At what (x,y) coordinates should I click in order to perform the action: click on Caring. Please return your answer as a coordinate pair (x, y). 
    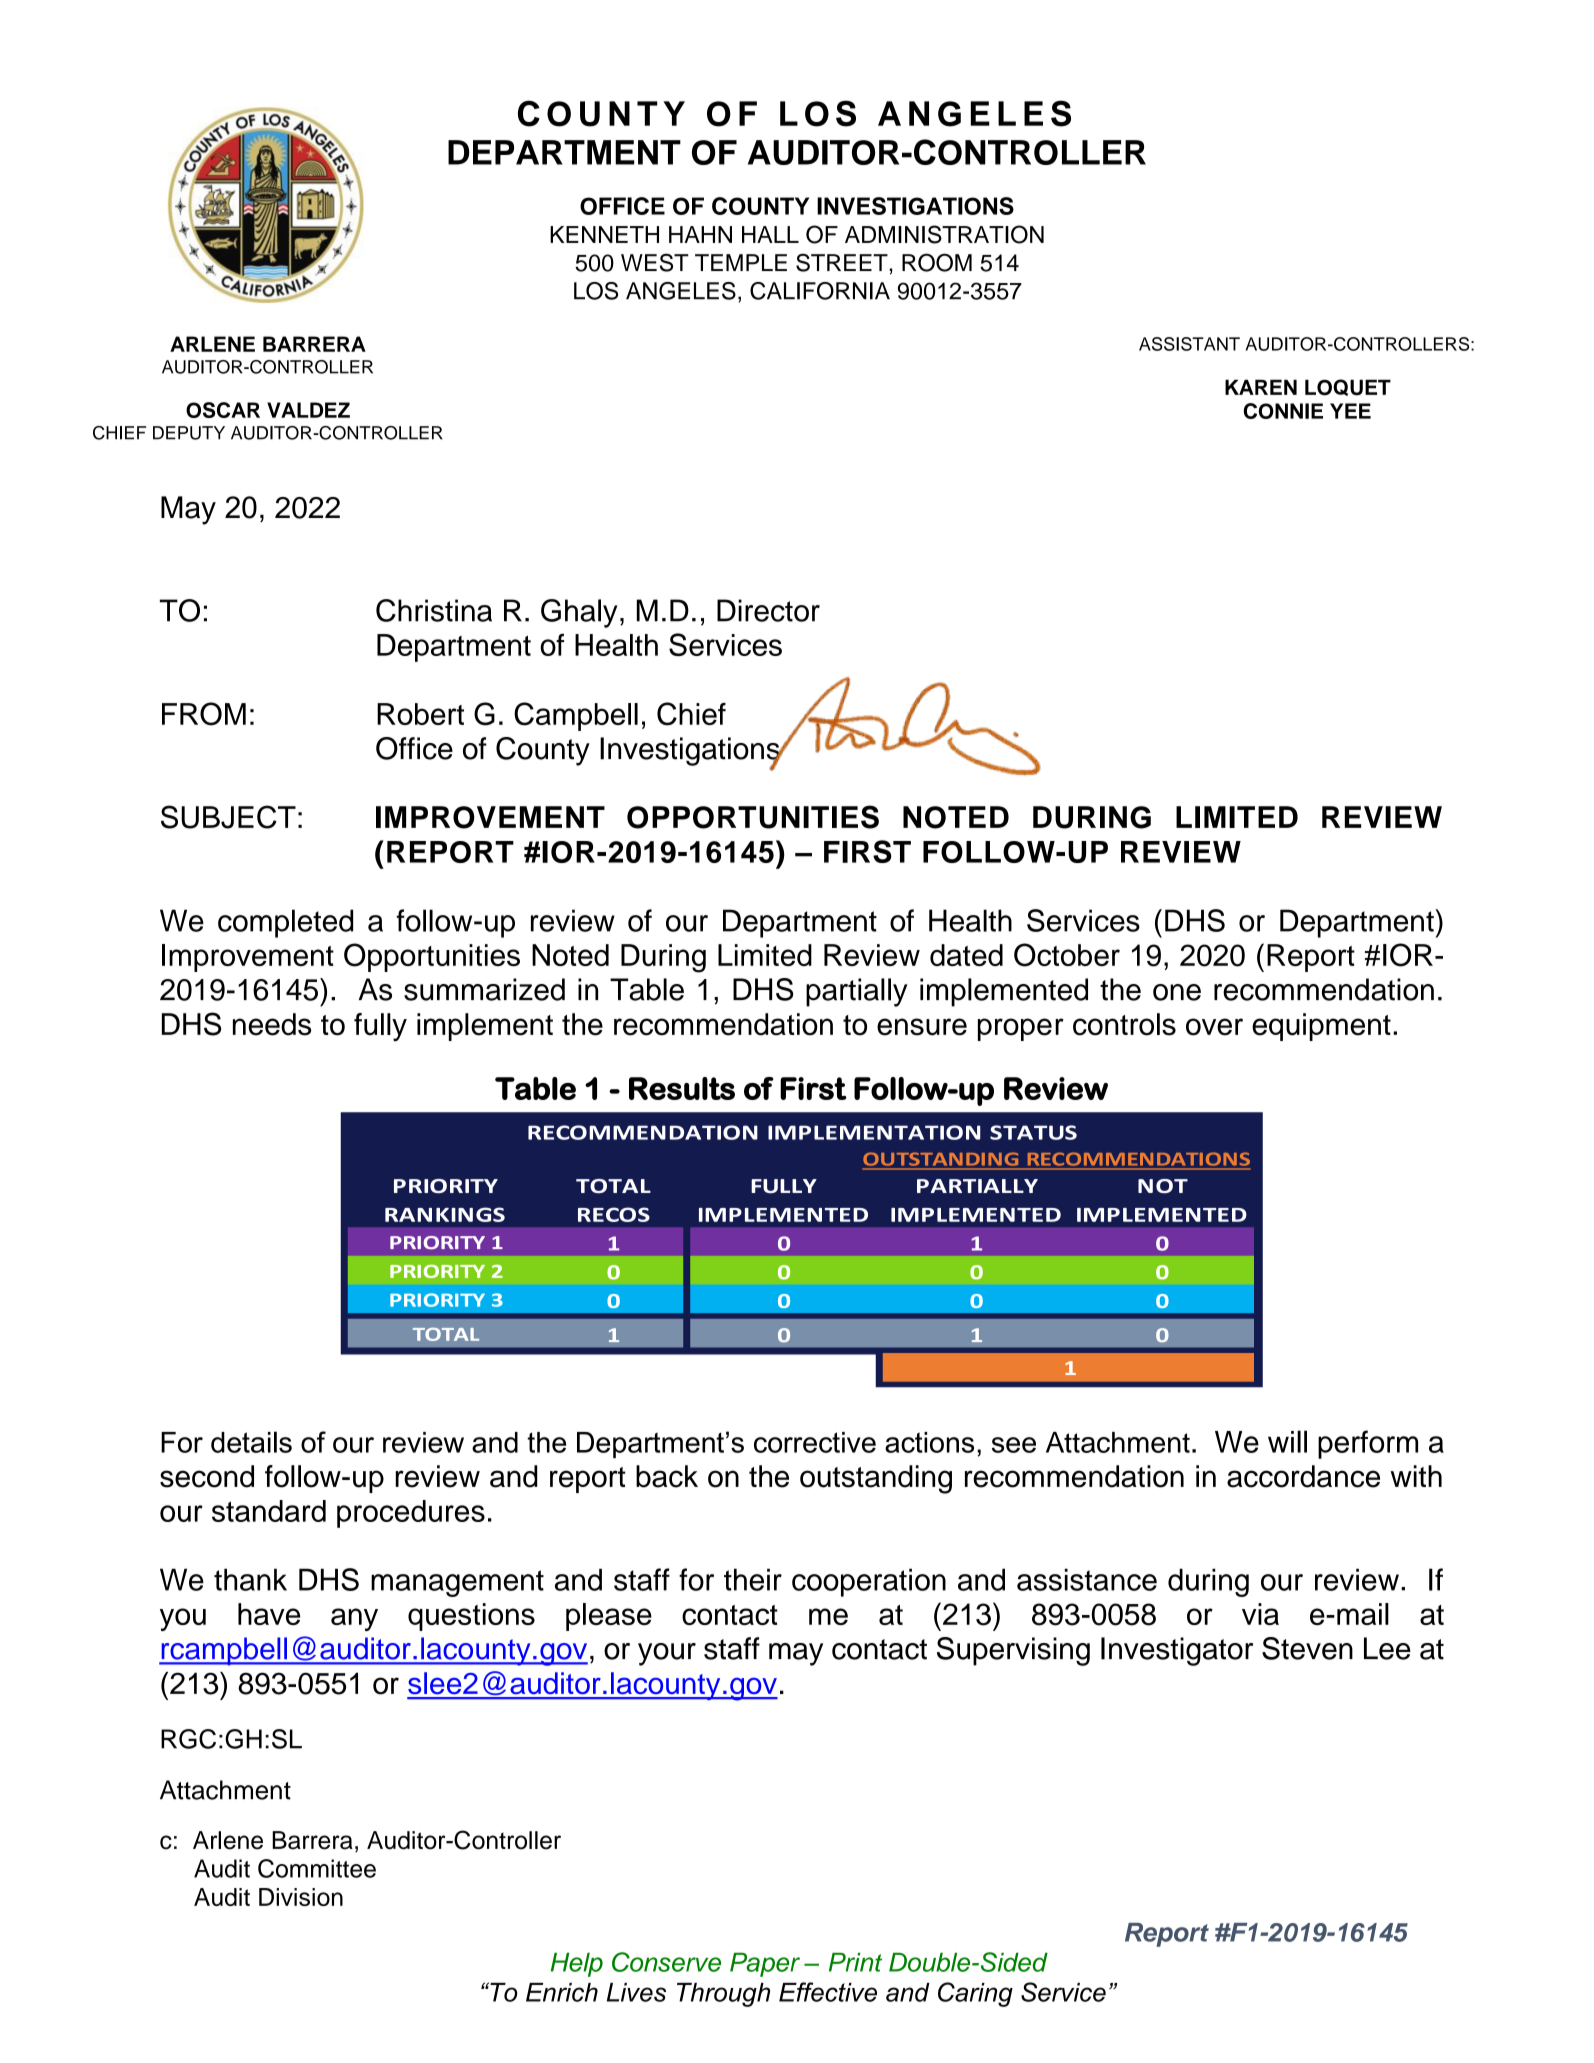
    Looking at the image, I should click on (975, 1994).
